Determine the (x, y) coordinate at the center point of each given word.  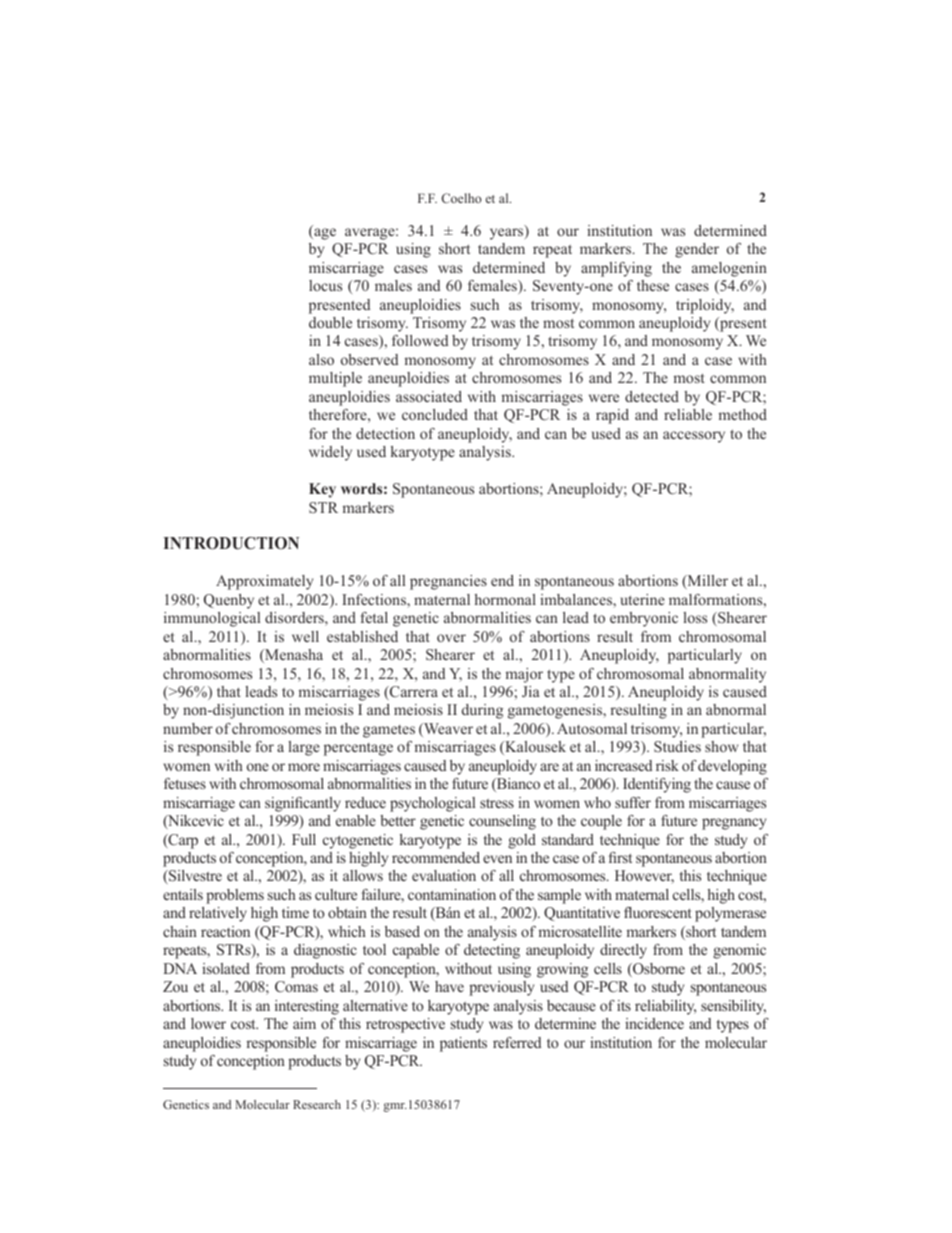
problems (235, 896)
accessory (694, 437)
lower (208, 1023)
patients (463, 1044)
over (451, 638)
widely (330, 453)
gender (697, 250)
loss (695, 617)
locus (325, 285)
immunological (212, 619)
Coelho (461, 198)
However (644, 876)
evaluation (444, 875)
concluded (435, 414)
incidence (654, 1023)
